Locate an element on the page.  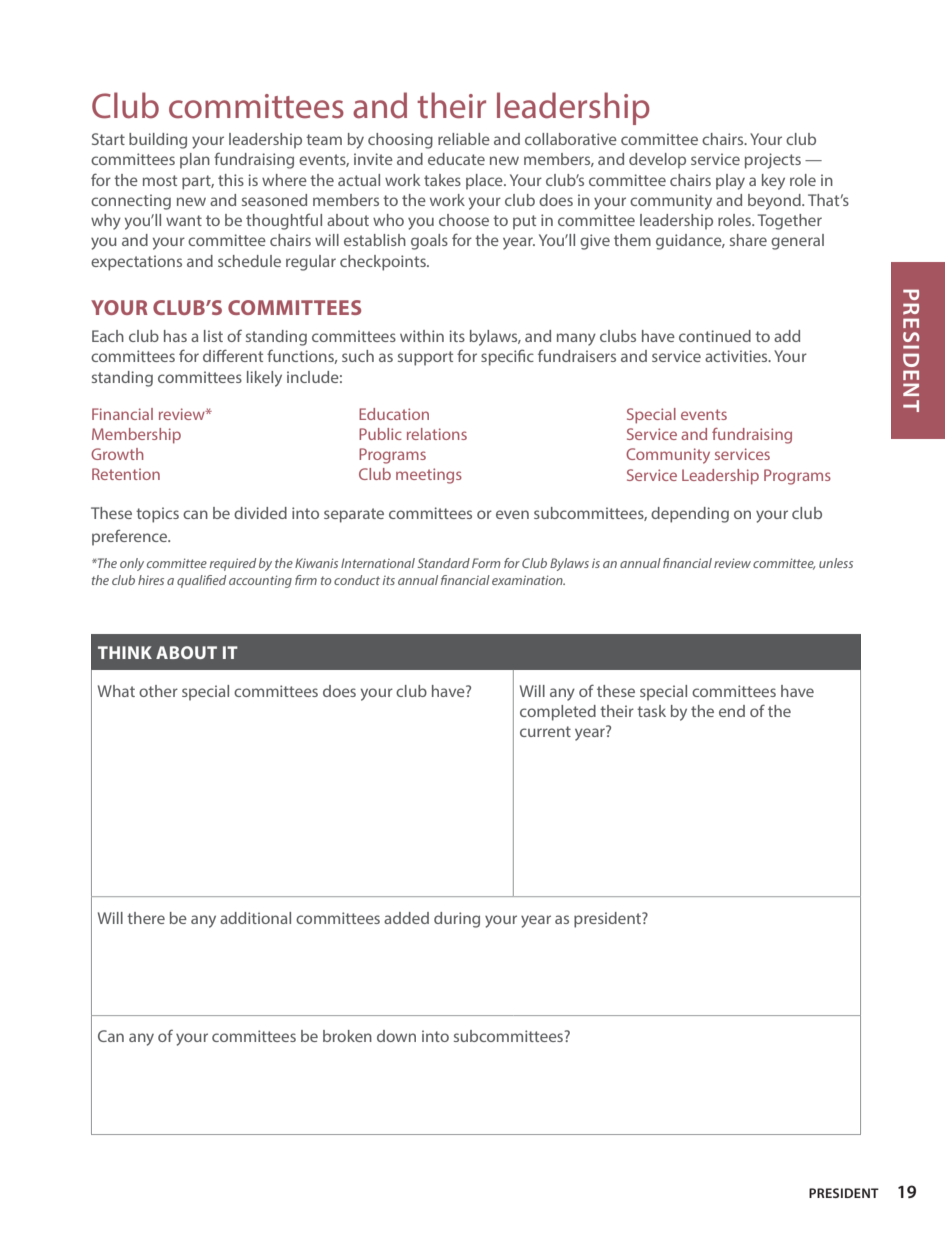
there is located at coordinates (146, 918).
